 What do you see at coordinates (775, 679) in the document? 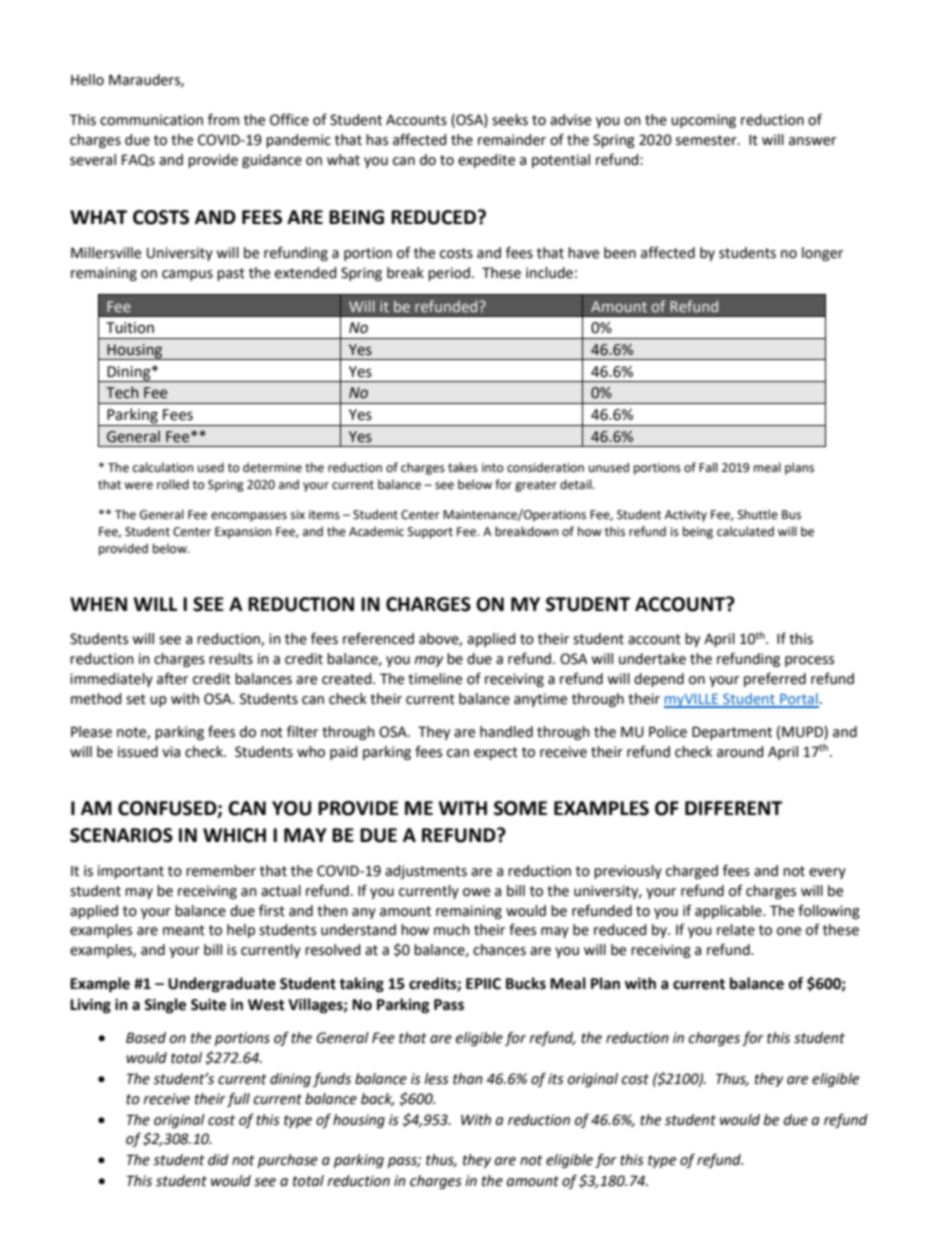
I see `preferred` at bounding box center [775, 679].
